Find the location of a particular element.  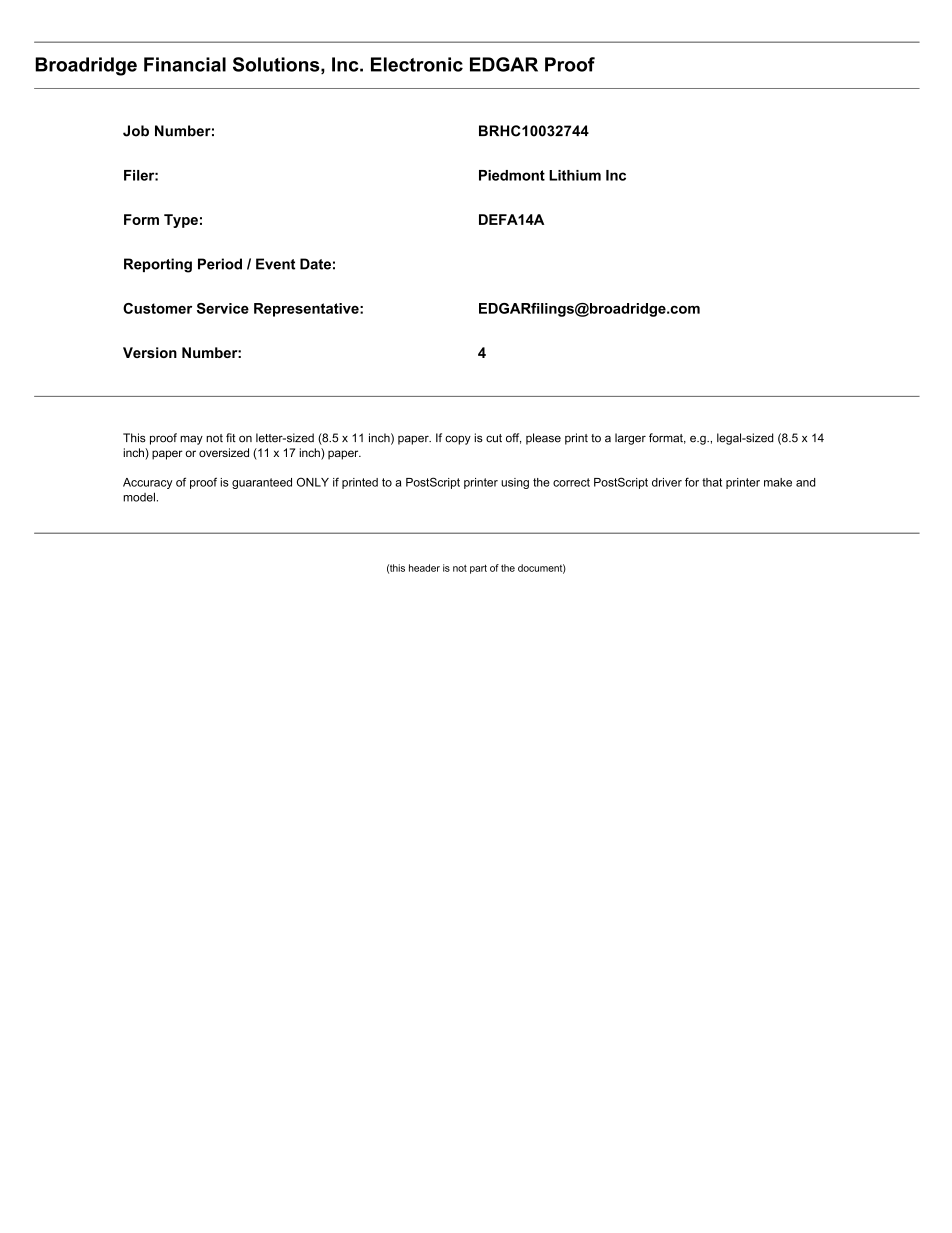

Piedmont is located at coordinates (512, 175).
